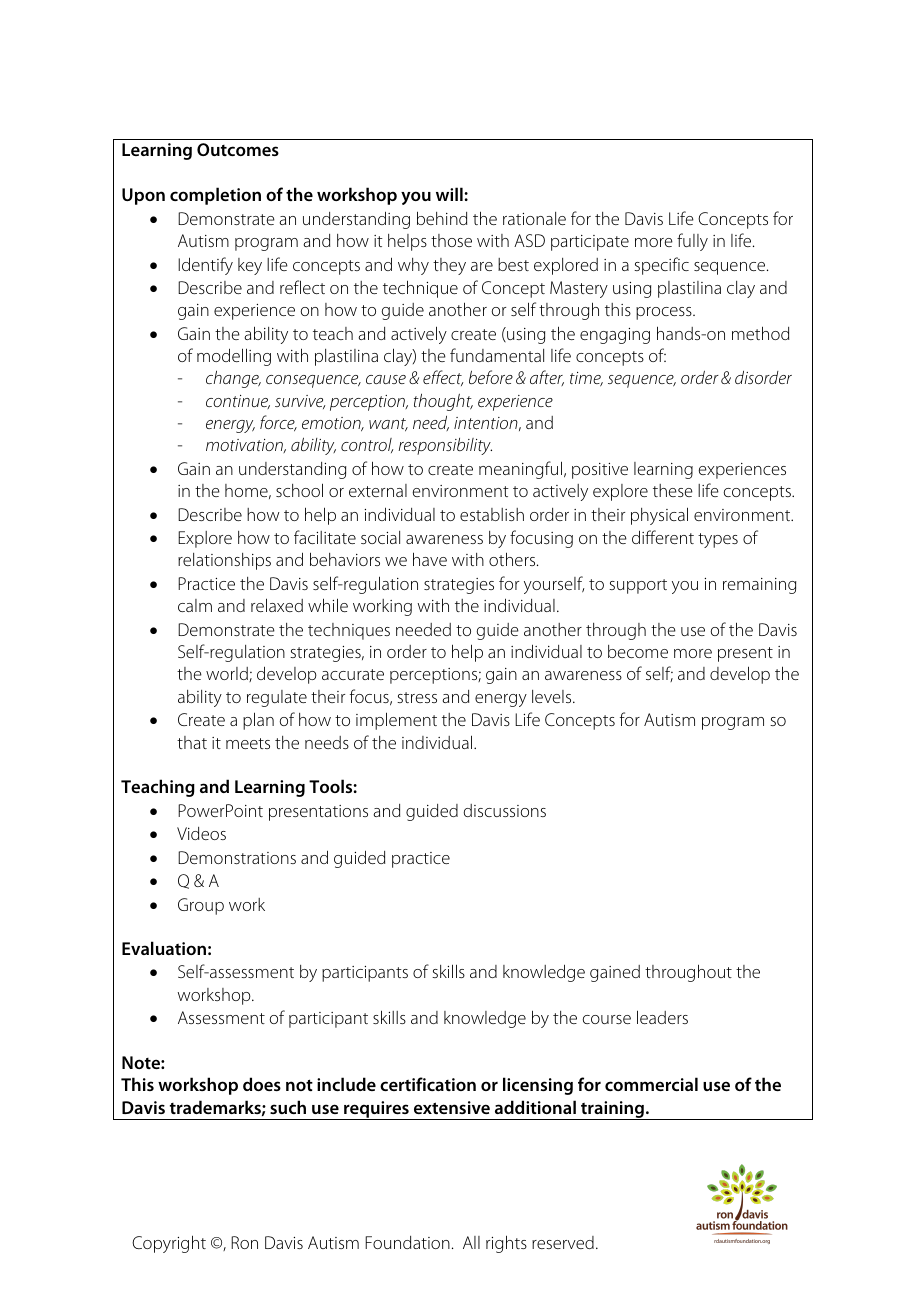 Image resolution: width=924 pixels, height=1308 pixels. Describe the element at coordinates (215, 196) in the screenshot. I see `completion` at that location.
